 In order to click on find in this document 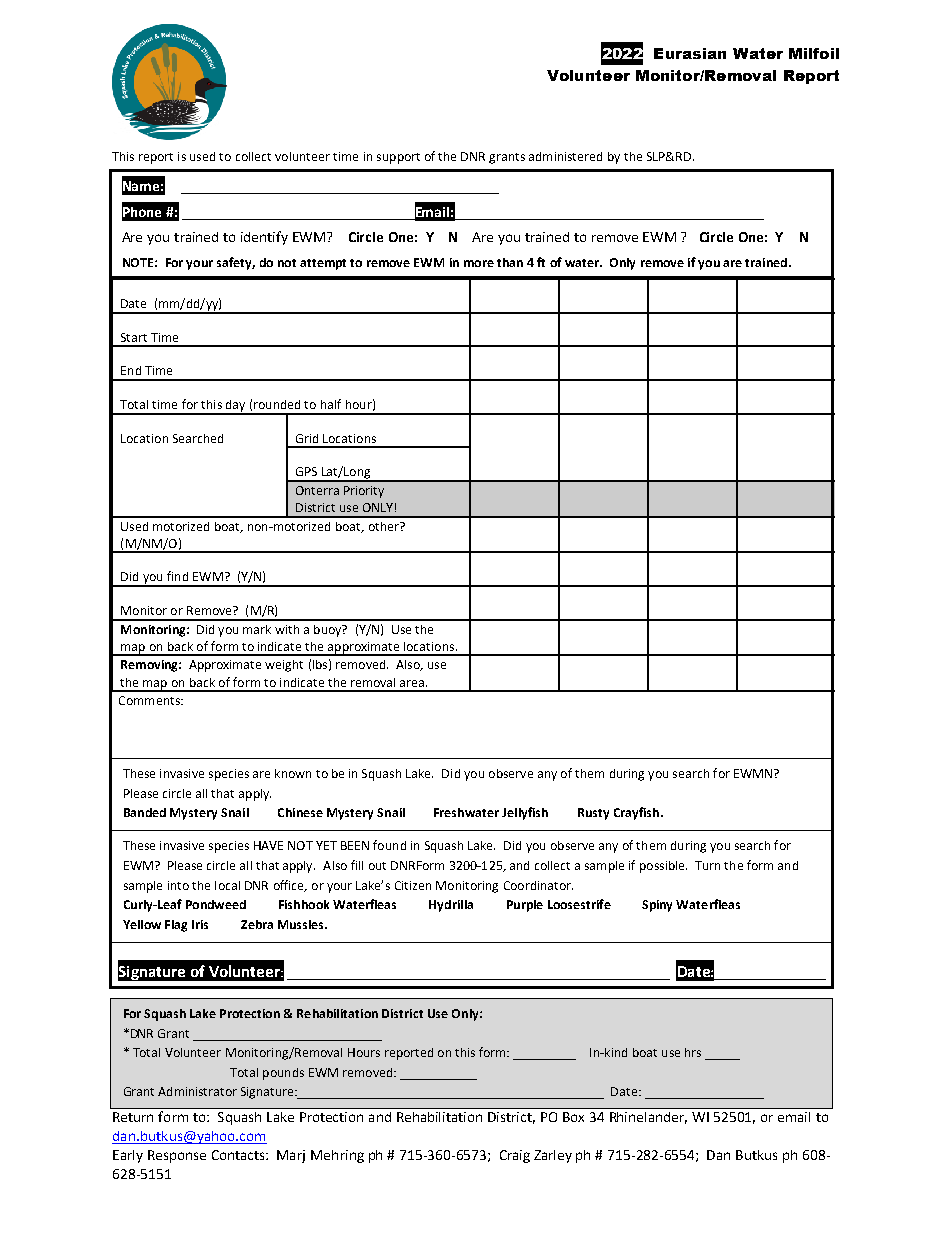, I will do `click(177, 576)`.
